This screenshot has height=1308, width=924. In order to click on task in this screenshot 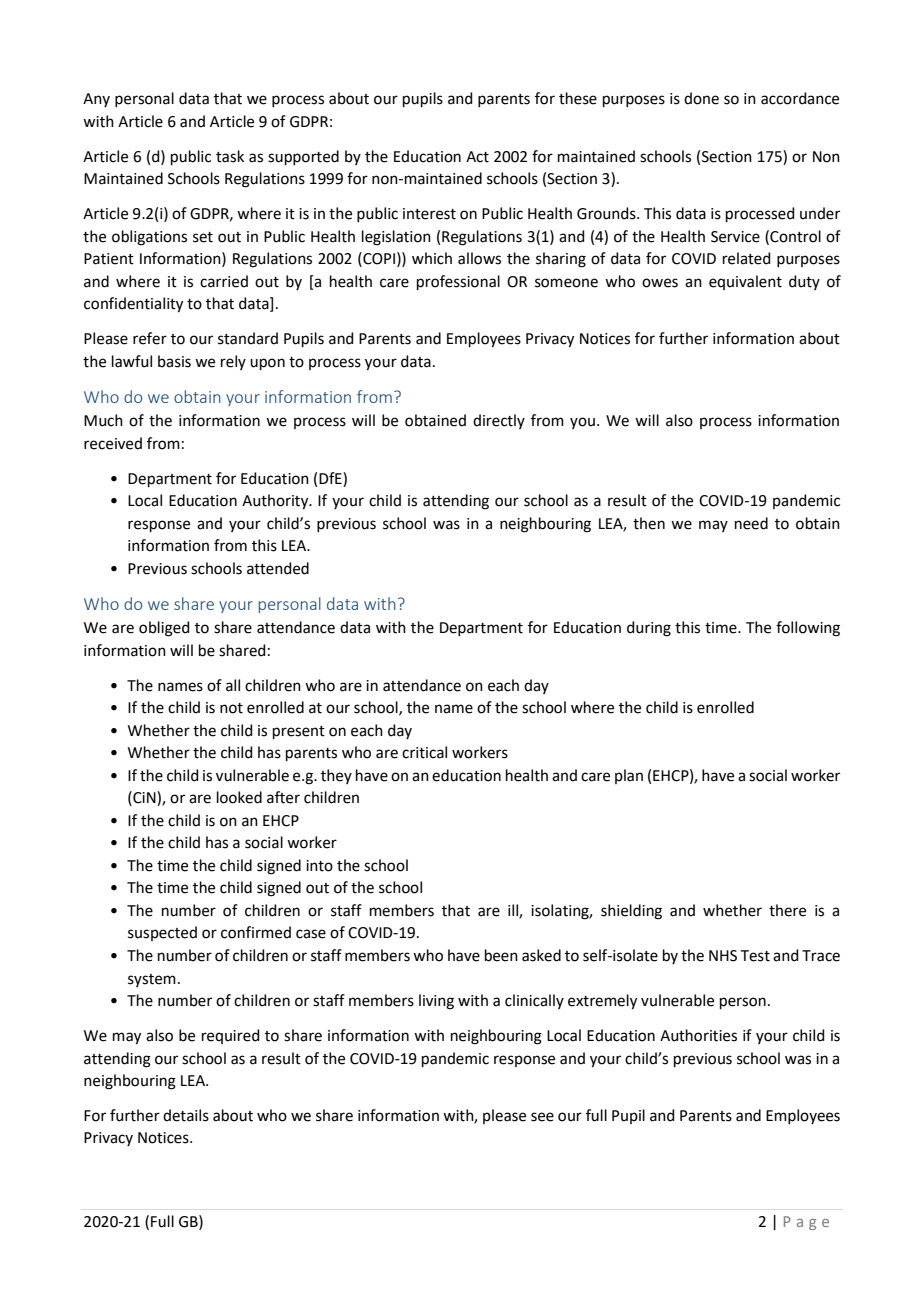, I will do `click(230, 156)`.
